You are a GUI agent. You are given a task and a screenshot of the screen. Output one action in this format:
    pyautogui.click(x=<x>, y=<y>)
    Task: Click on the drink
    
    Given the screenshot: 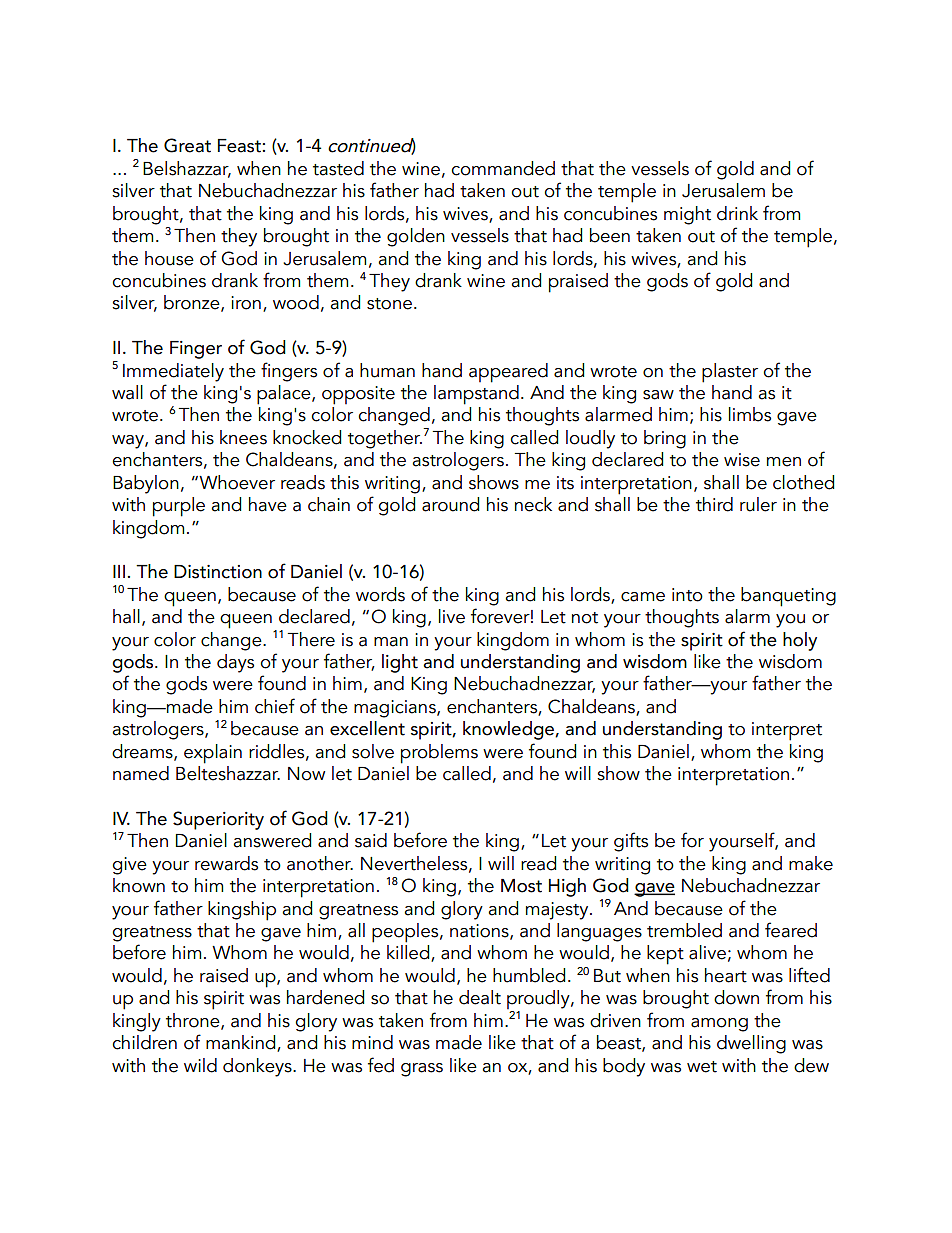 What is the action you would take?
    pyautogui.click(x=737, y=213)
